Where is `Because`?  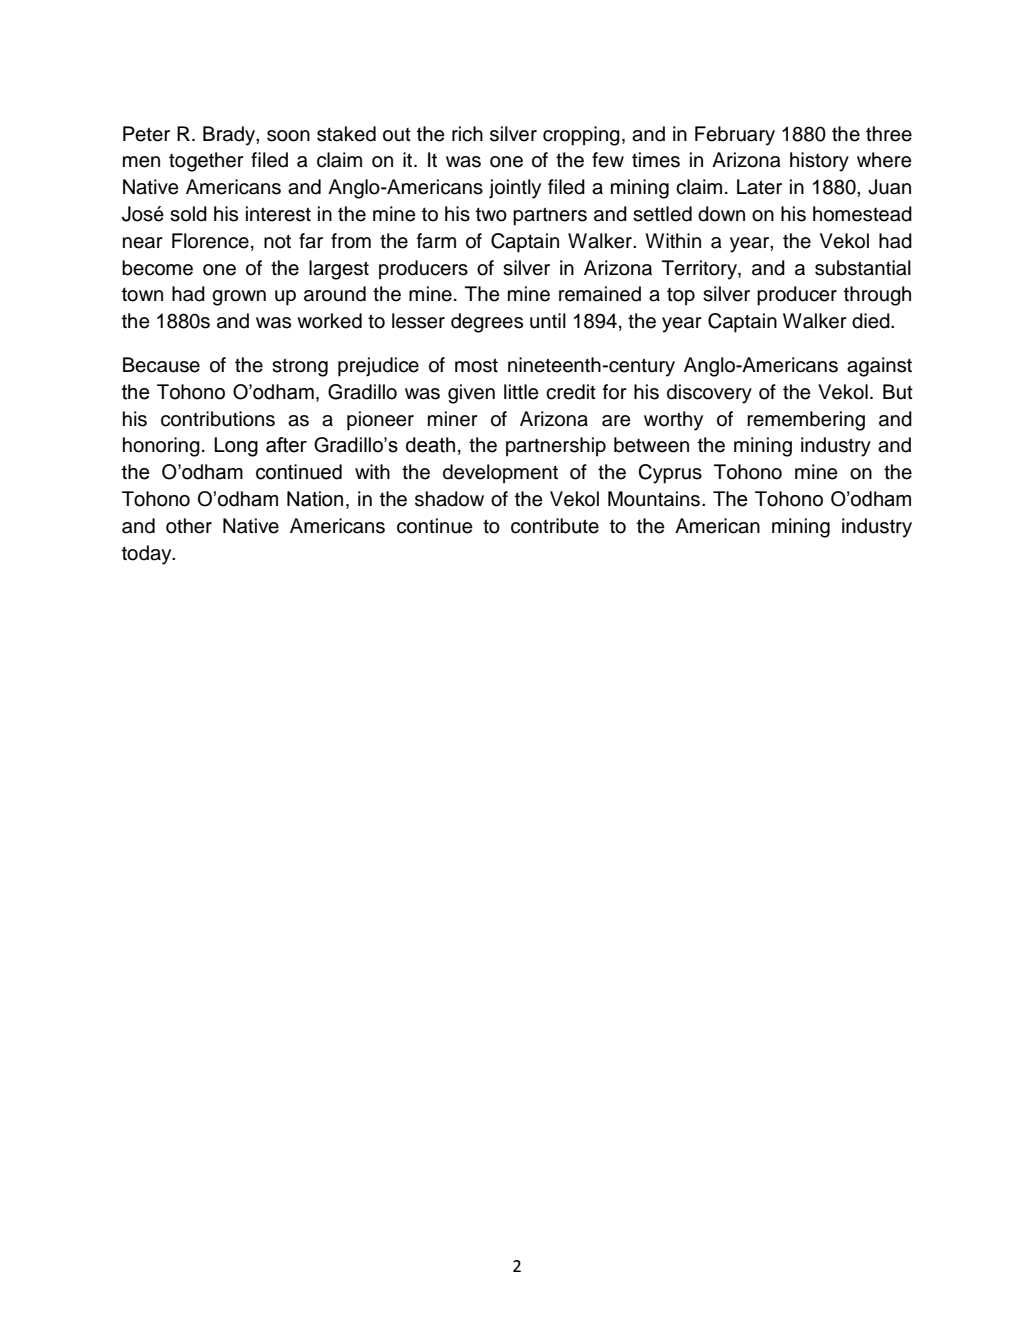 Because is located at coordinates (161, 365).
